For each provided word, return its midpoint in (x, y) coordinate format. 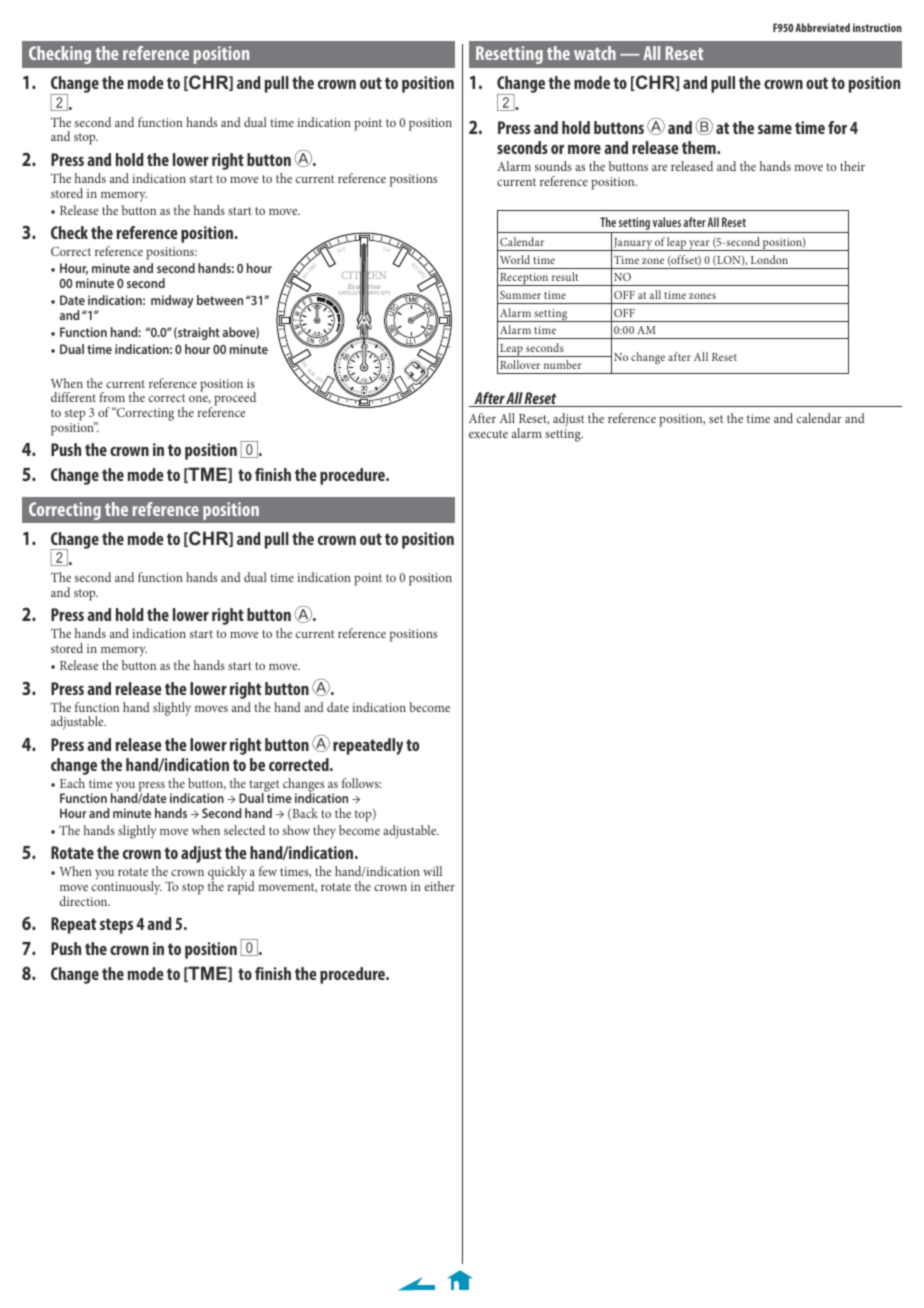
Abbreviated (822, 27)
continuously (126, 888)
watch (595, 53)
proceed (234, 400)
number (562, 364)
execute (488, 434)
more (584, 149)
